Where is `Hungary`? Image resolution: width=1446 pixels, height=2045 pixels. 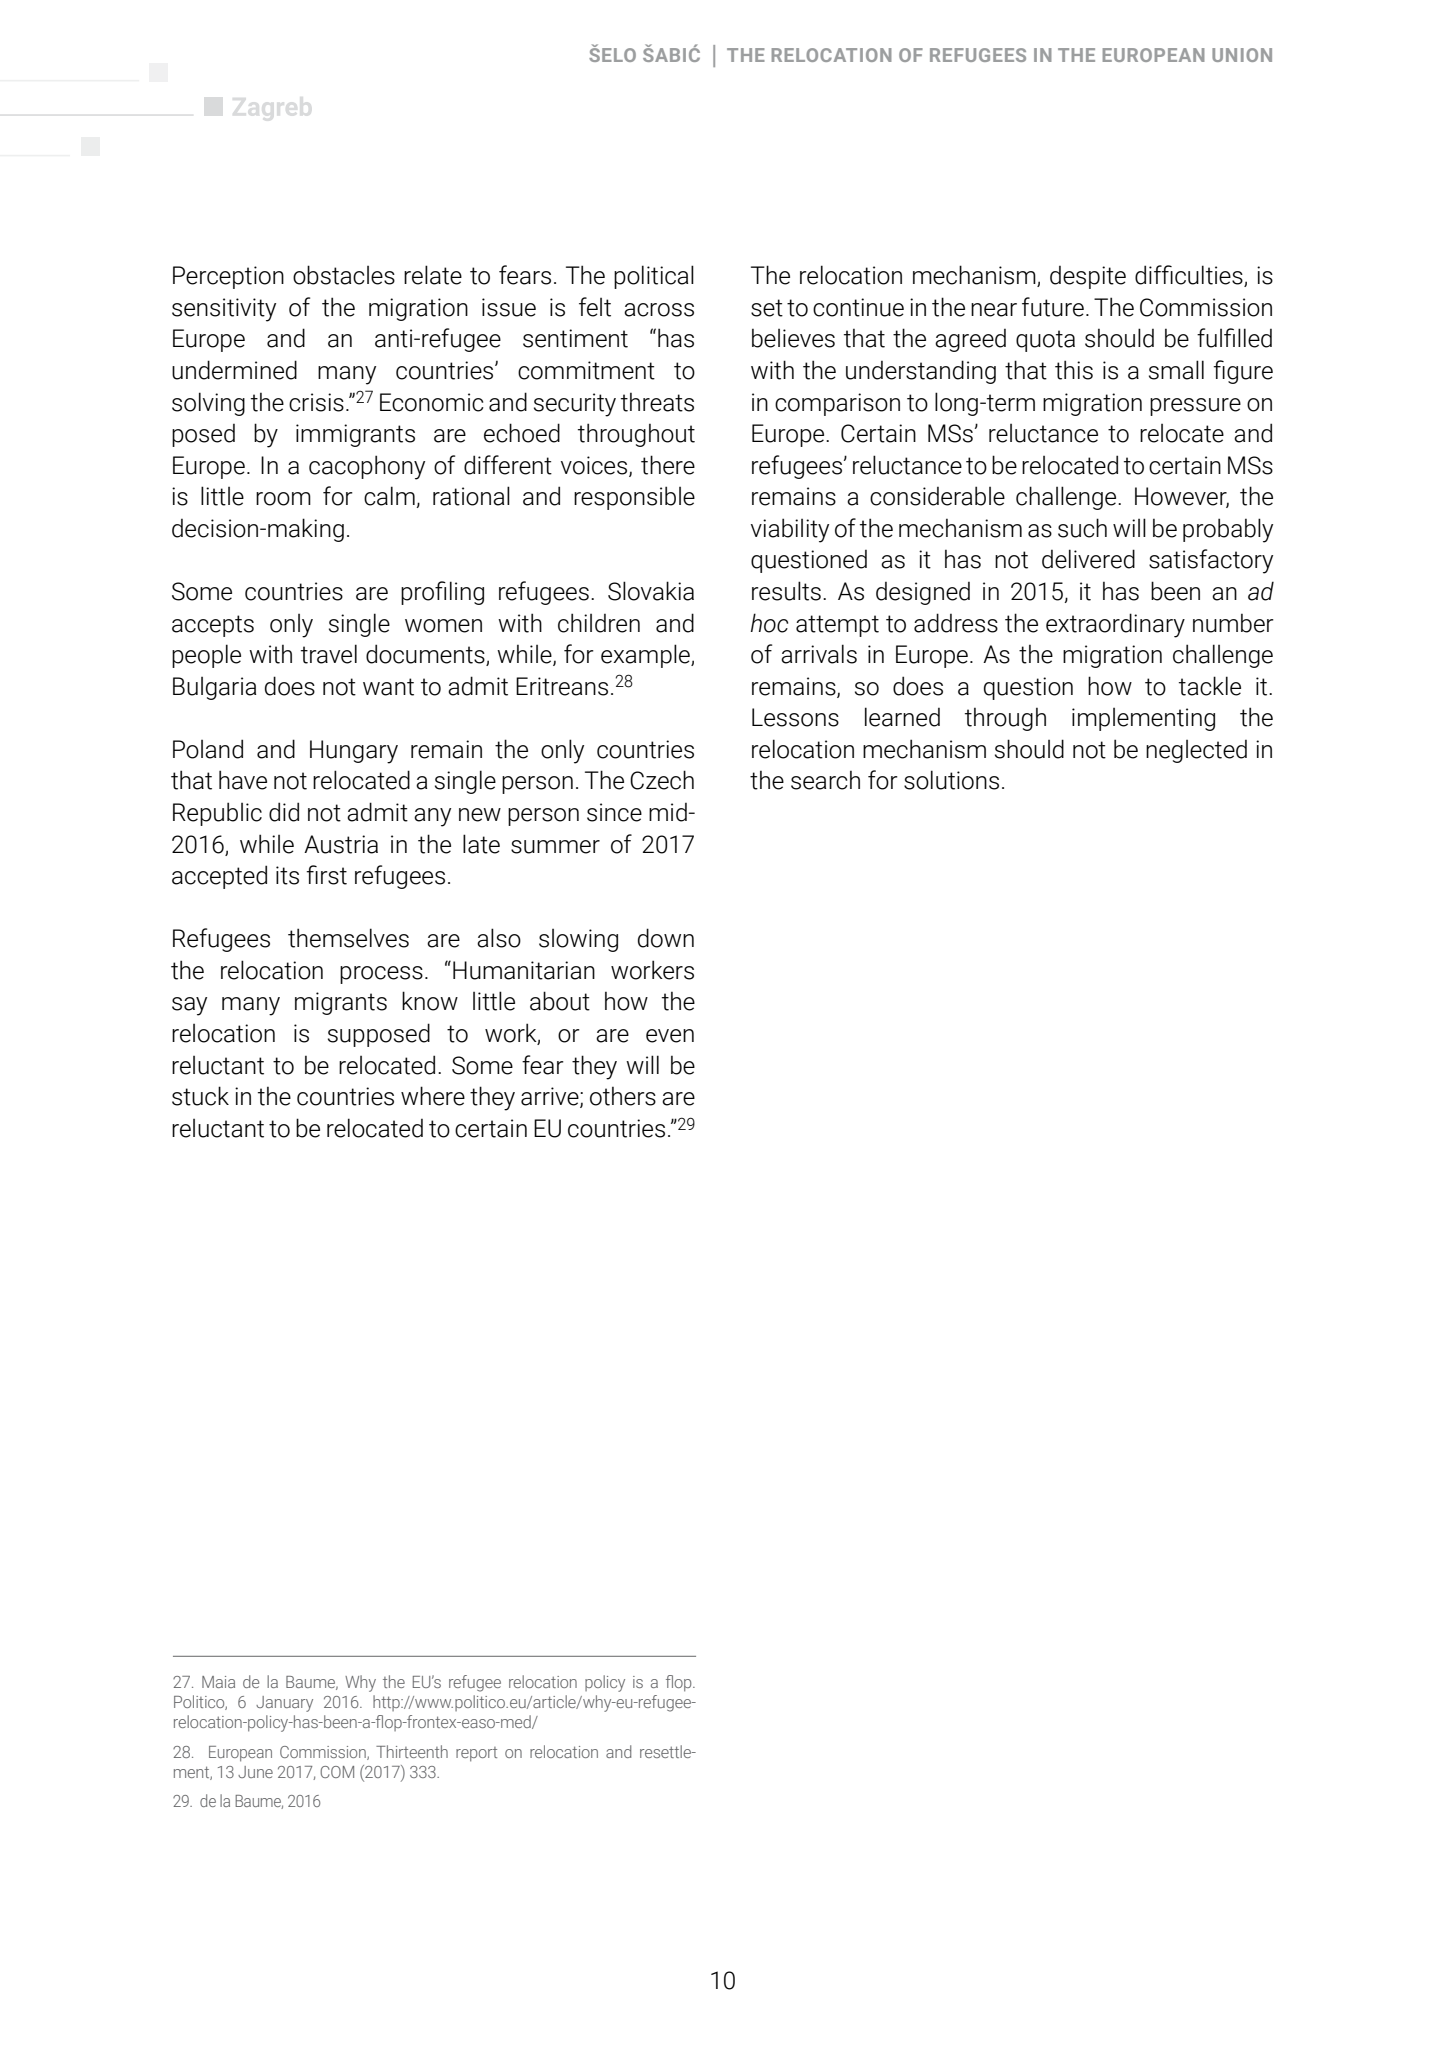
Hungary is located at coordinates (354, 752).
